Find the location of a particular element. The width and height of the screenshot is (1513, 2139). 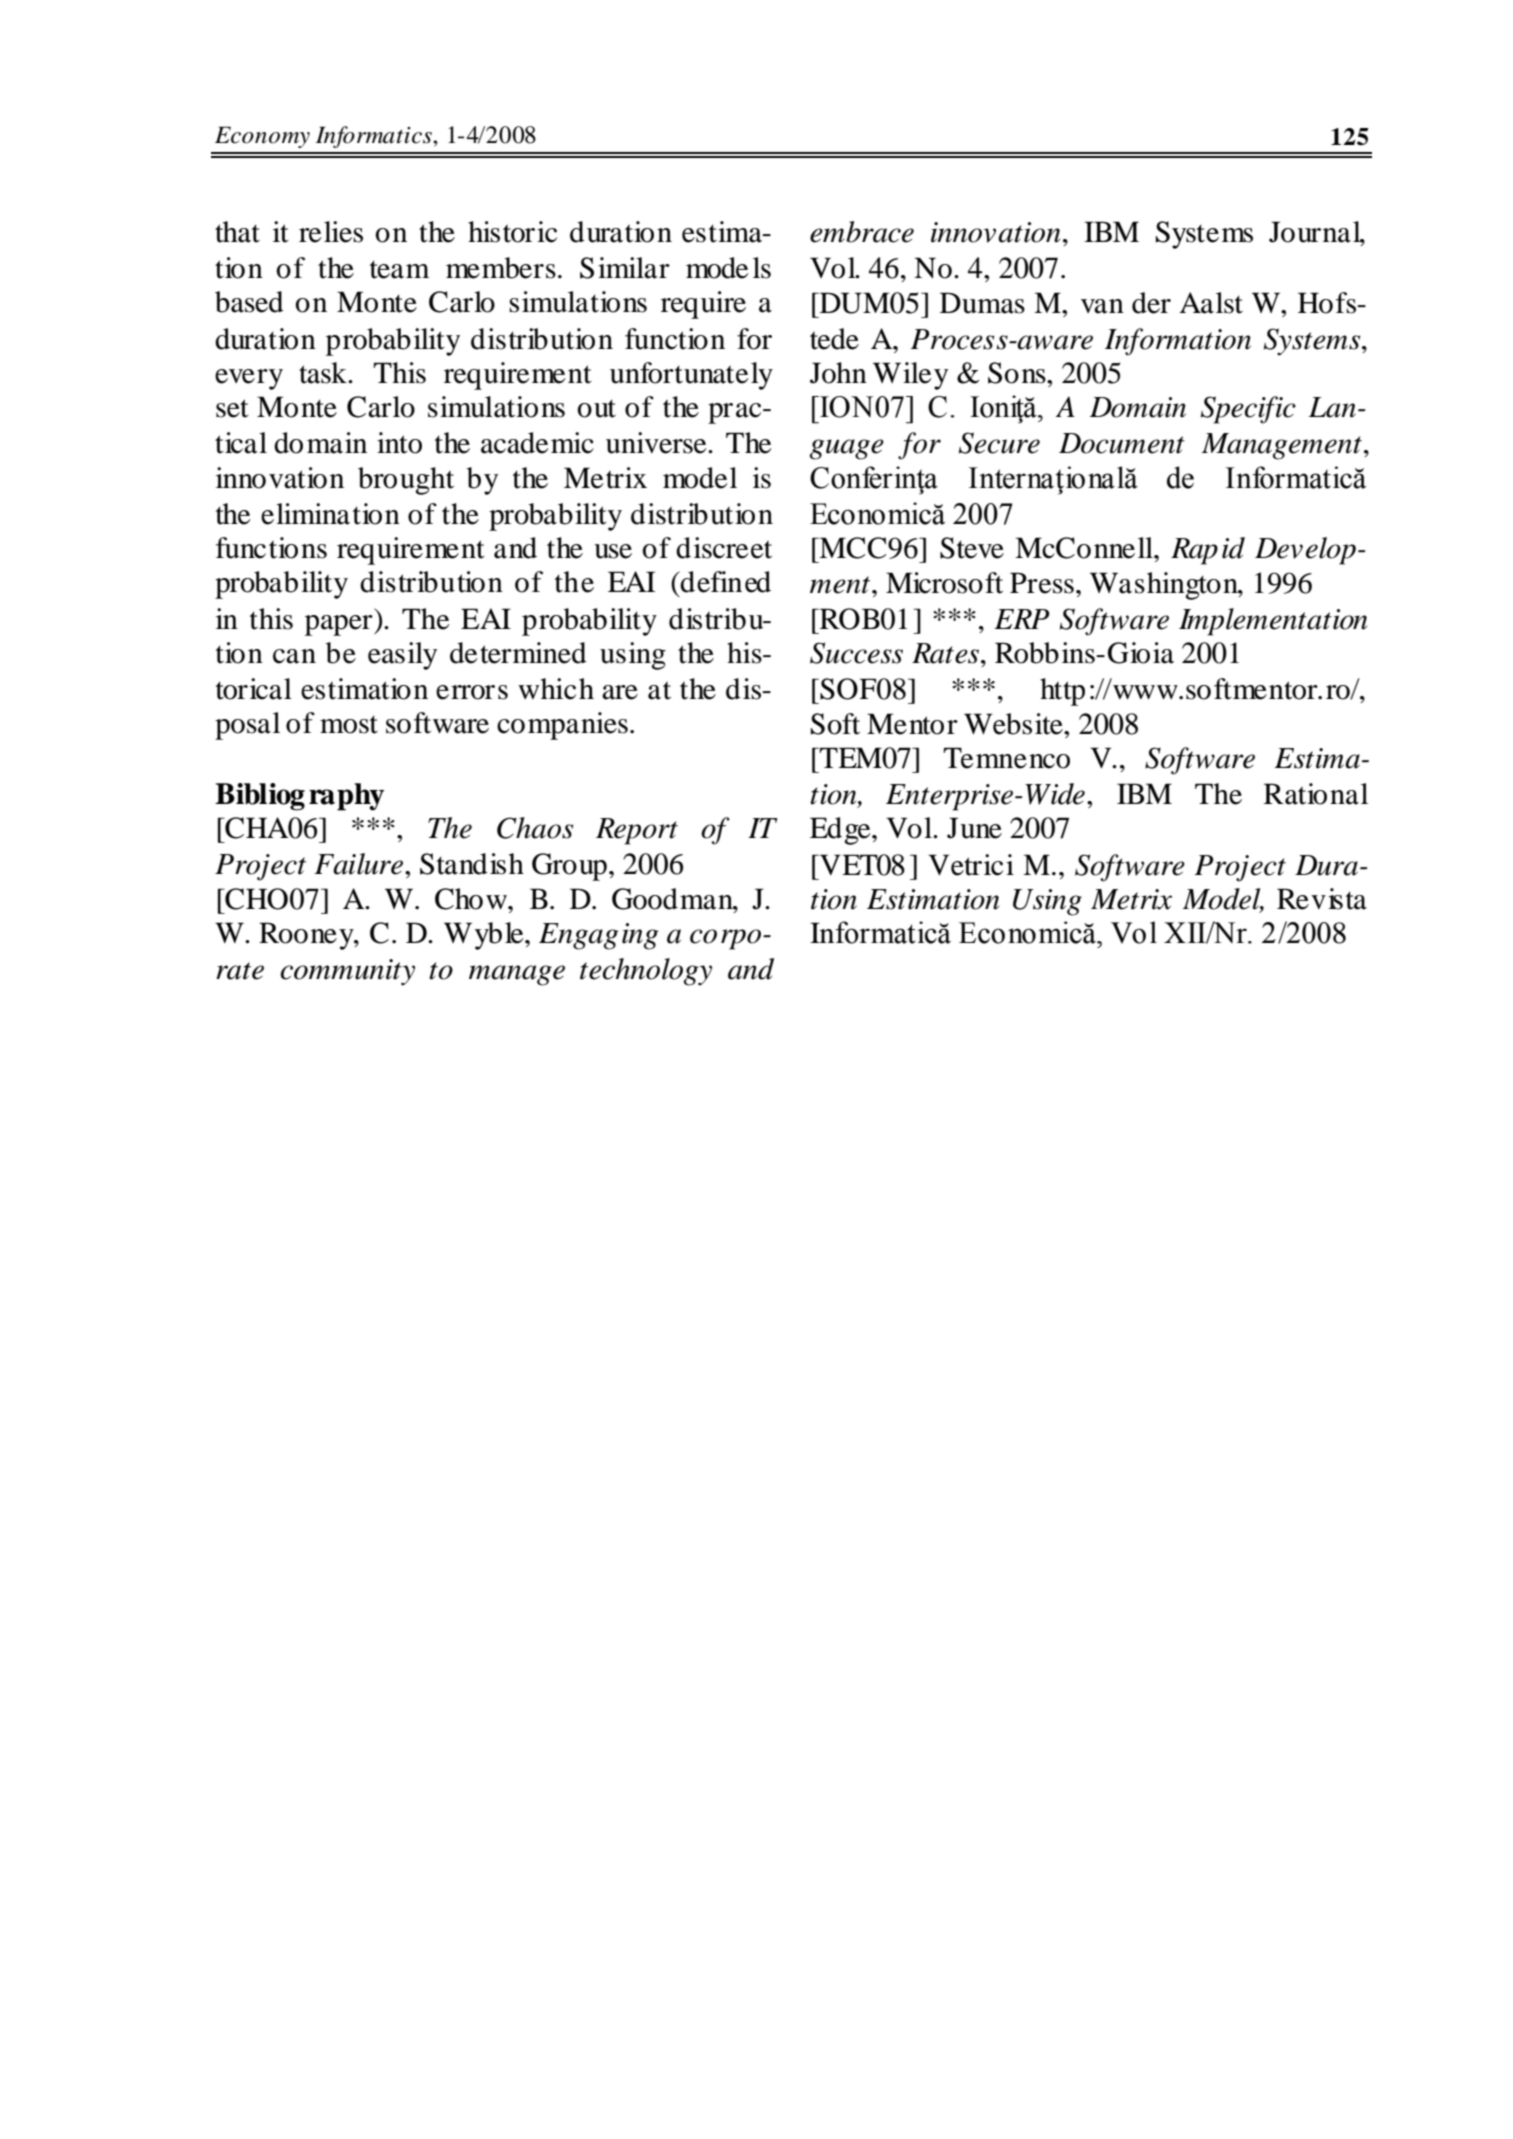

universe is located at coordinates (657, 443).
